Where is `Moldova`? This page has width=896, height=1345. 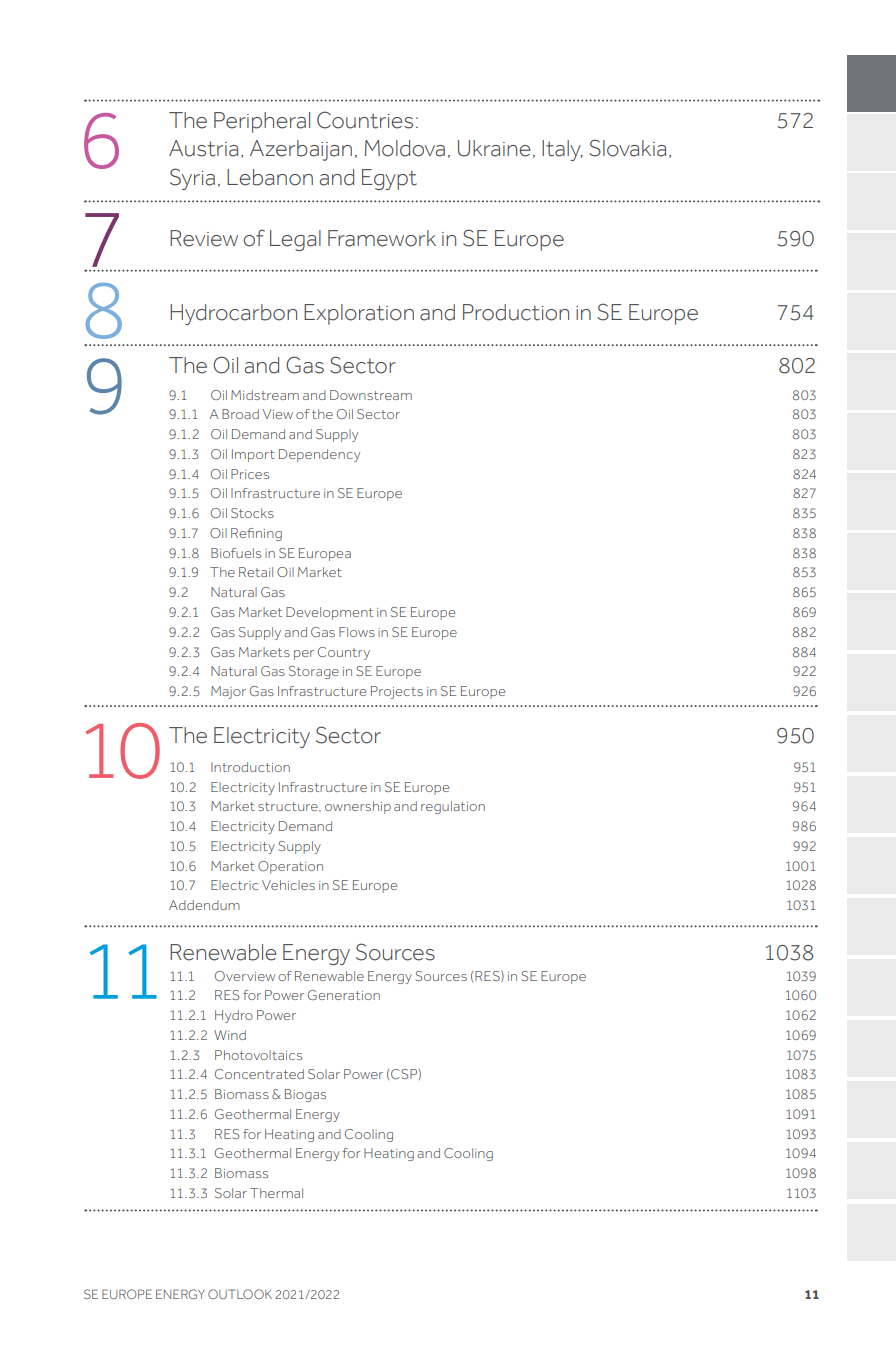
Moldova is located at coordinates (405, 148).
